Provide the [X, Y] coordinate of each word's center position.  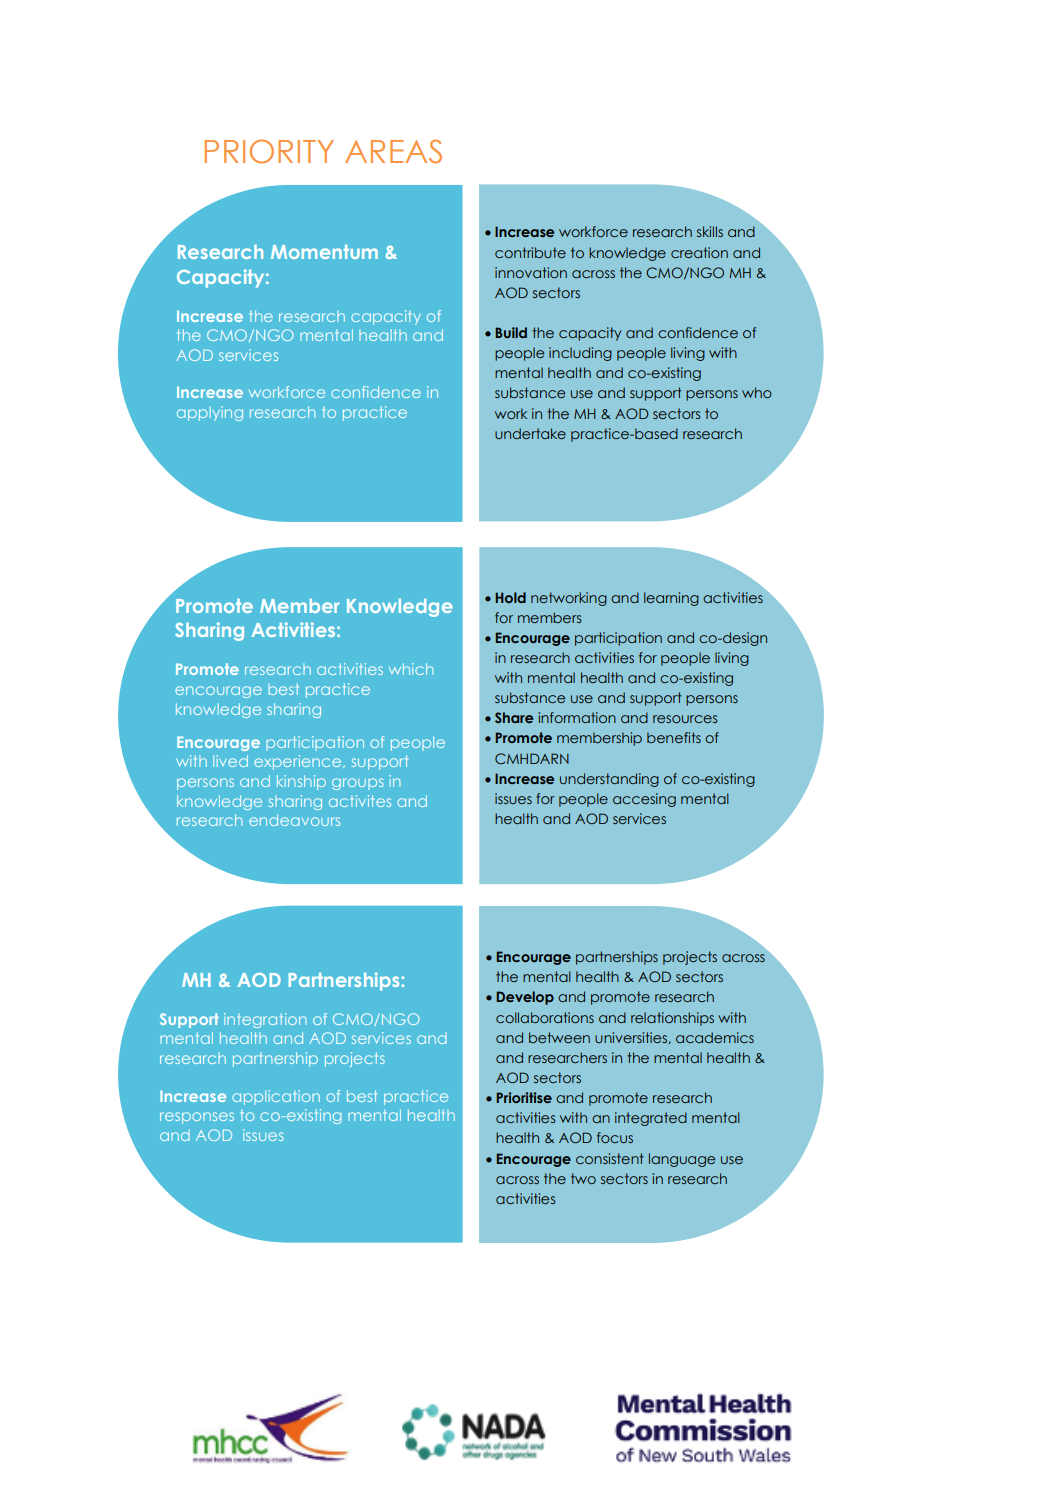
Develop [525, 998]
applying [210, 413]
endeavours [294, 820]
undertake [530, 433]
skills [710, 231]
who [757, 392]
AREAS [393, 151]
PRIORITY [269, 151]
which [411, 669]
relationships [672, 1019]
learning [671, 599]
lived [230, 761]
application [276, 1097]
